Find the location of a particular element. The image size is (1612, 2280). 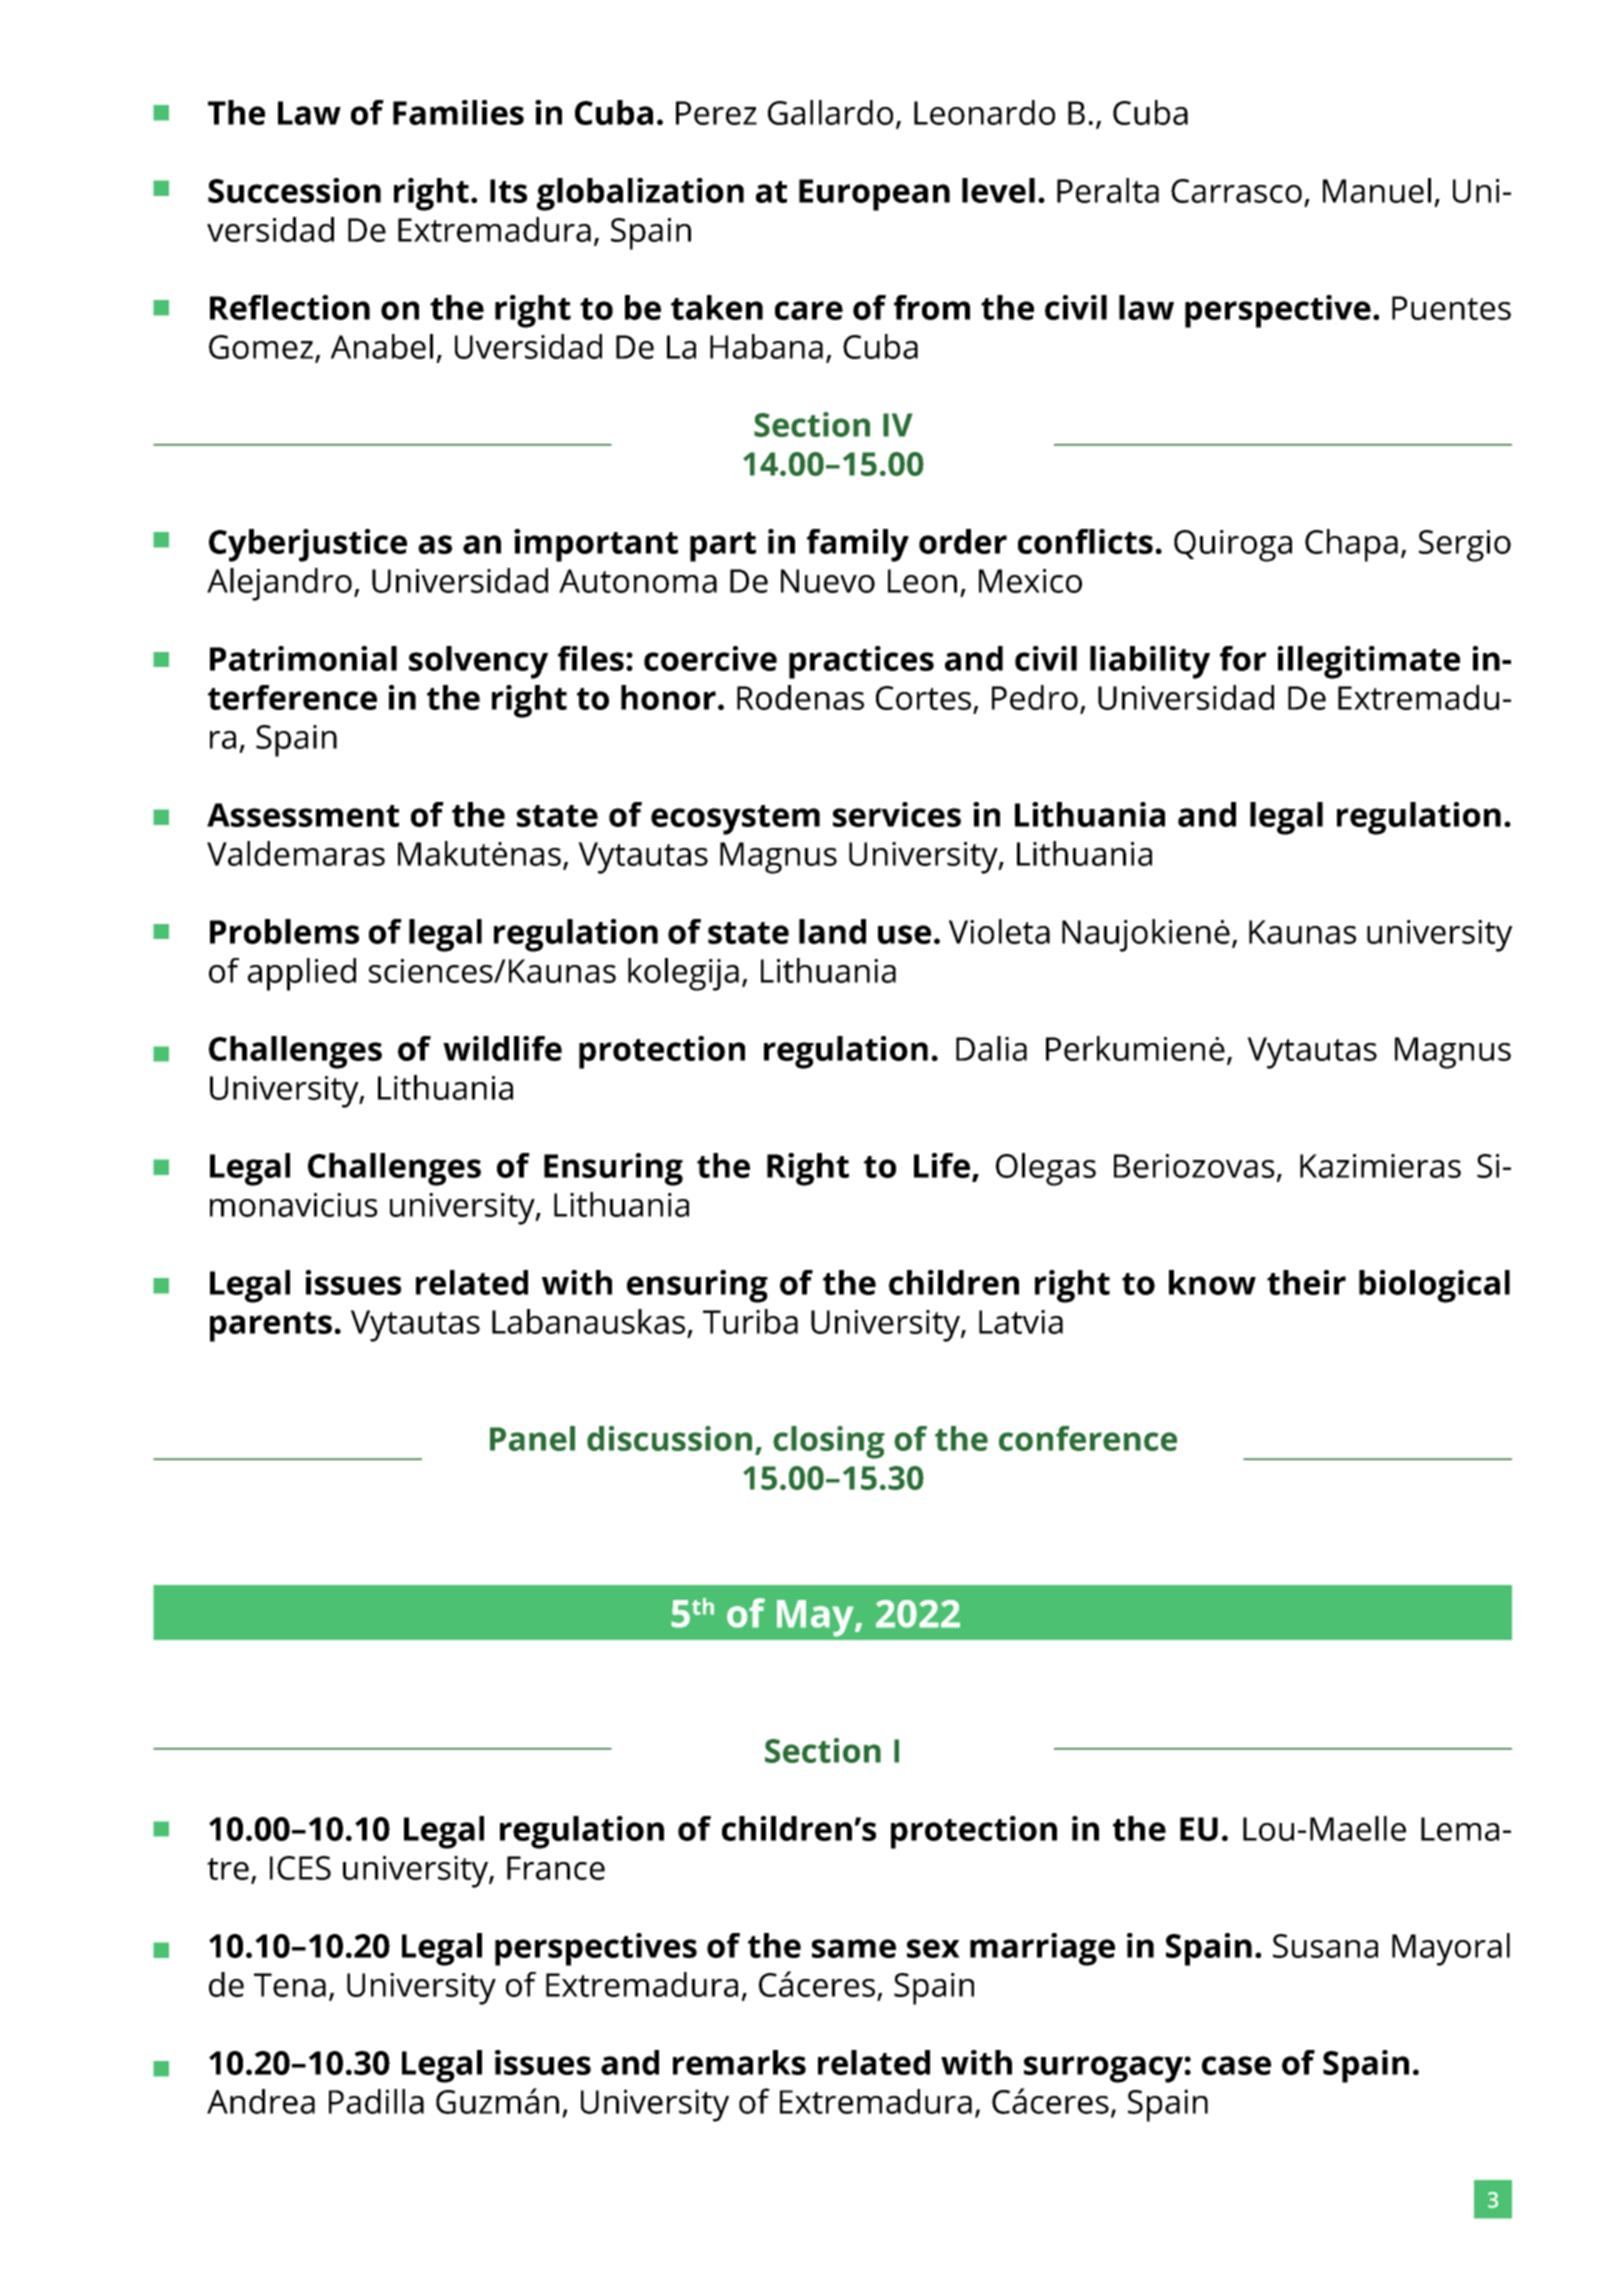

Families is located at coordinates (458, 112).
